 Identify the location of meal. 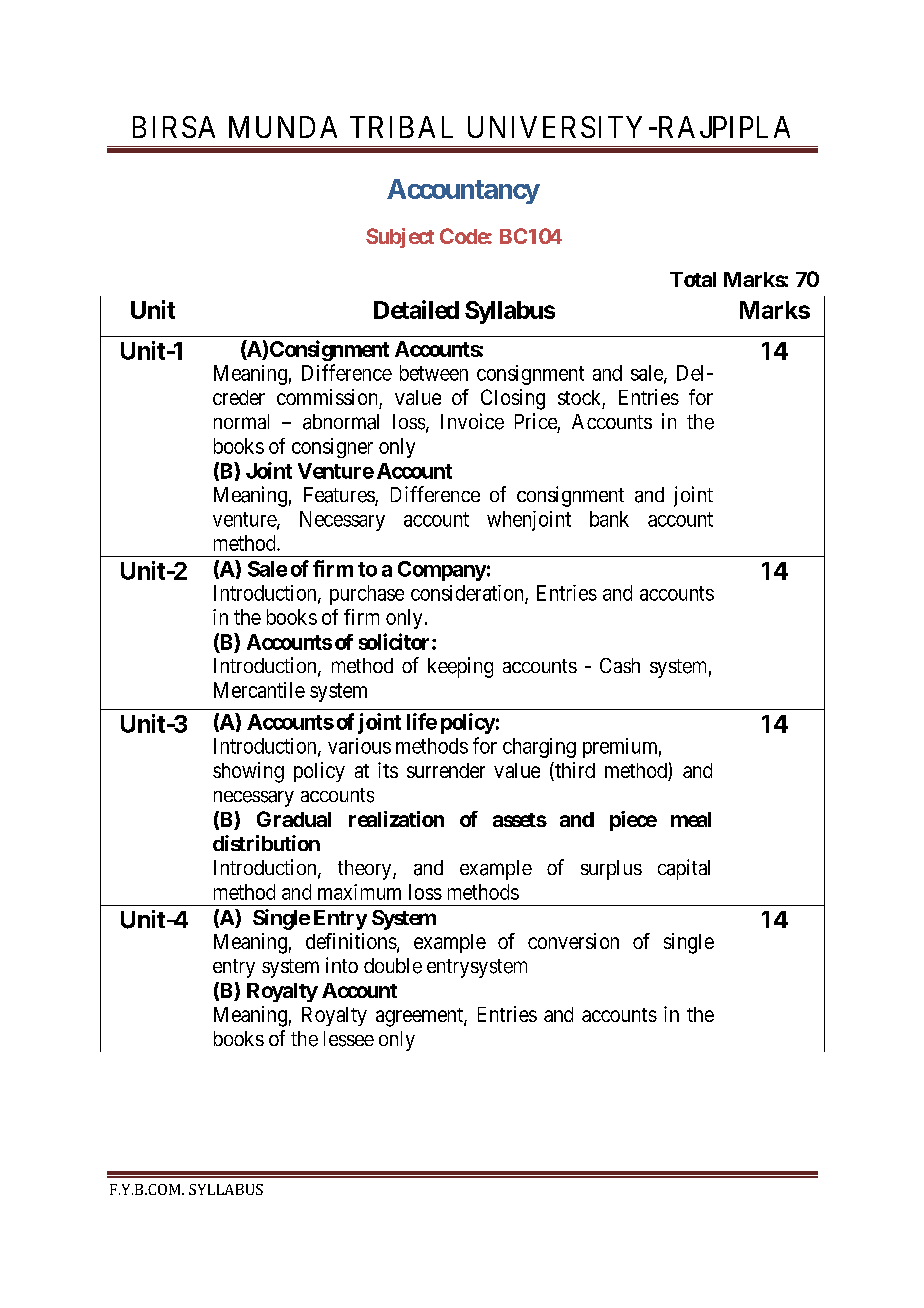
(691, 819).
